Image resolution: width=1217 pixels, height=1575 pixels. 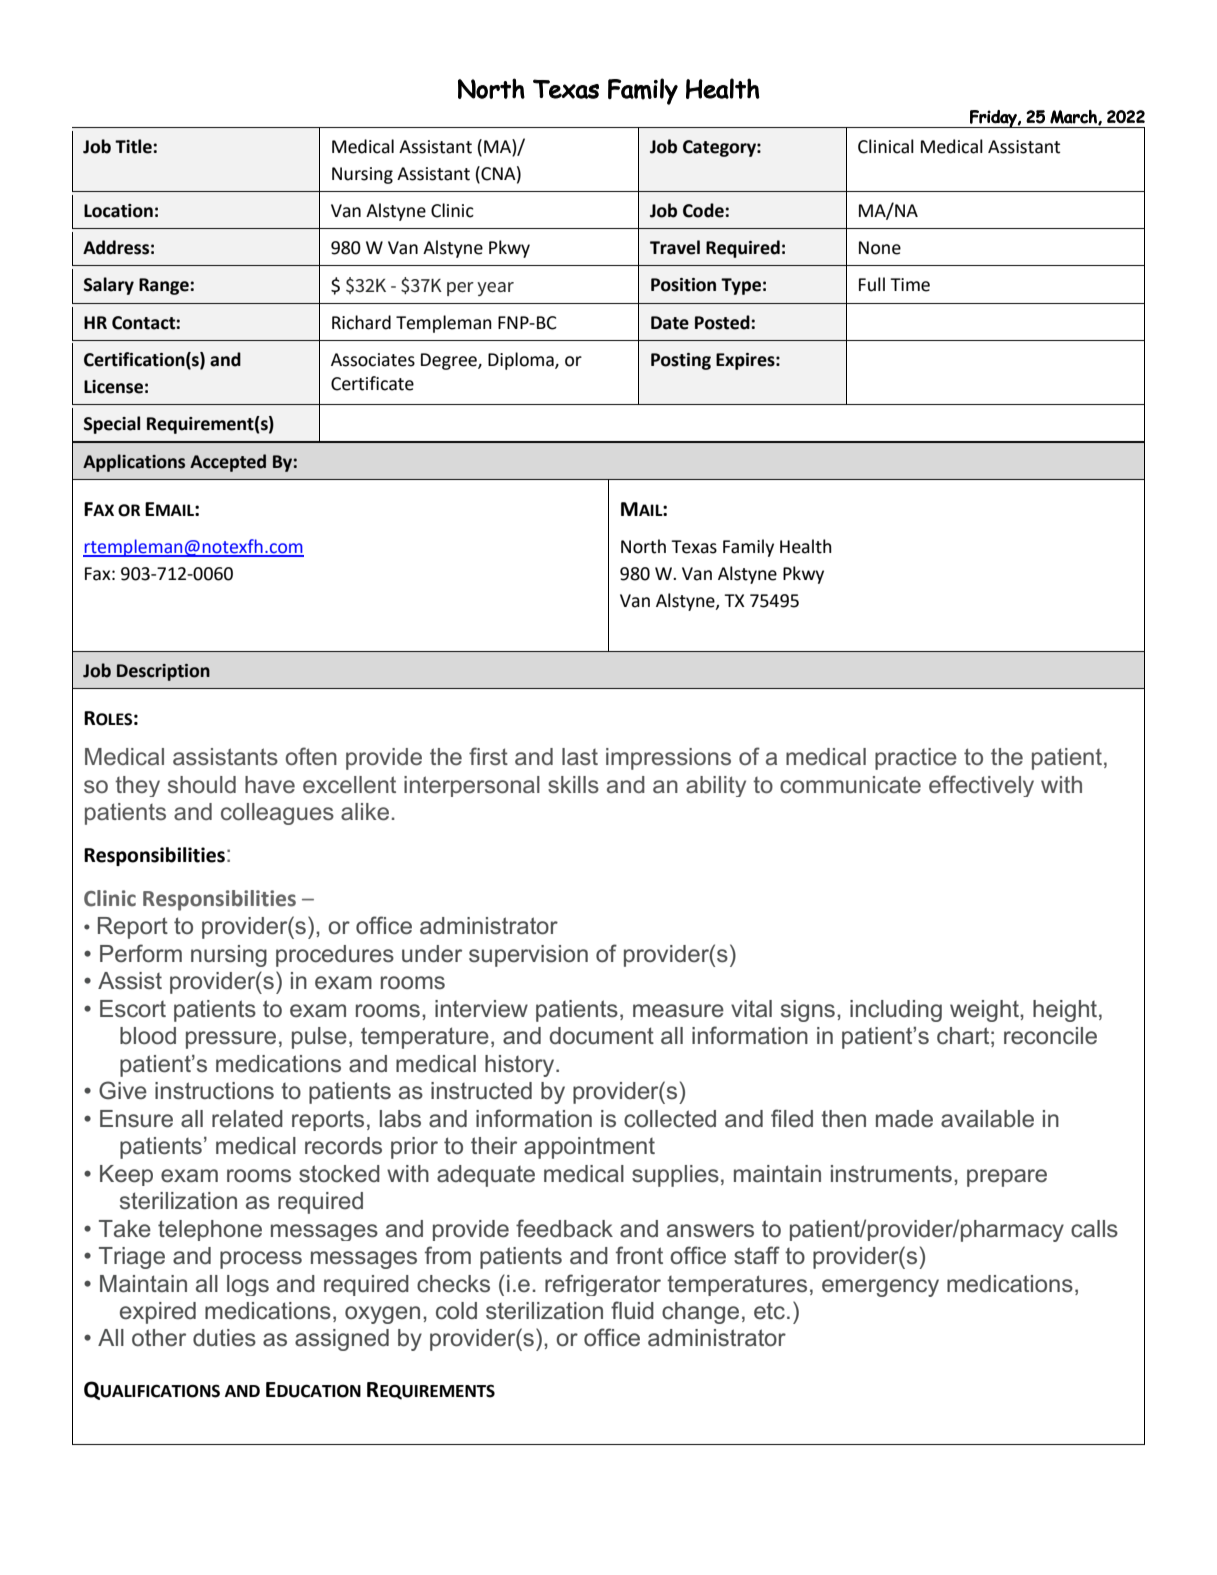 What do you see at coordinates (248, 1285) in the screenshot?
I see `logs` at bounding box center [248, 1285].
